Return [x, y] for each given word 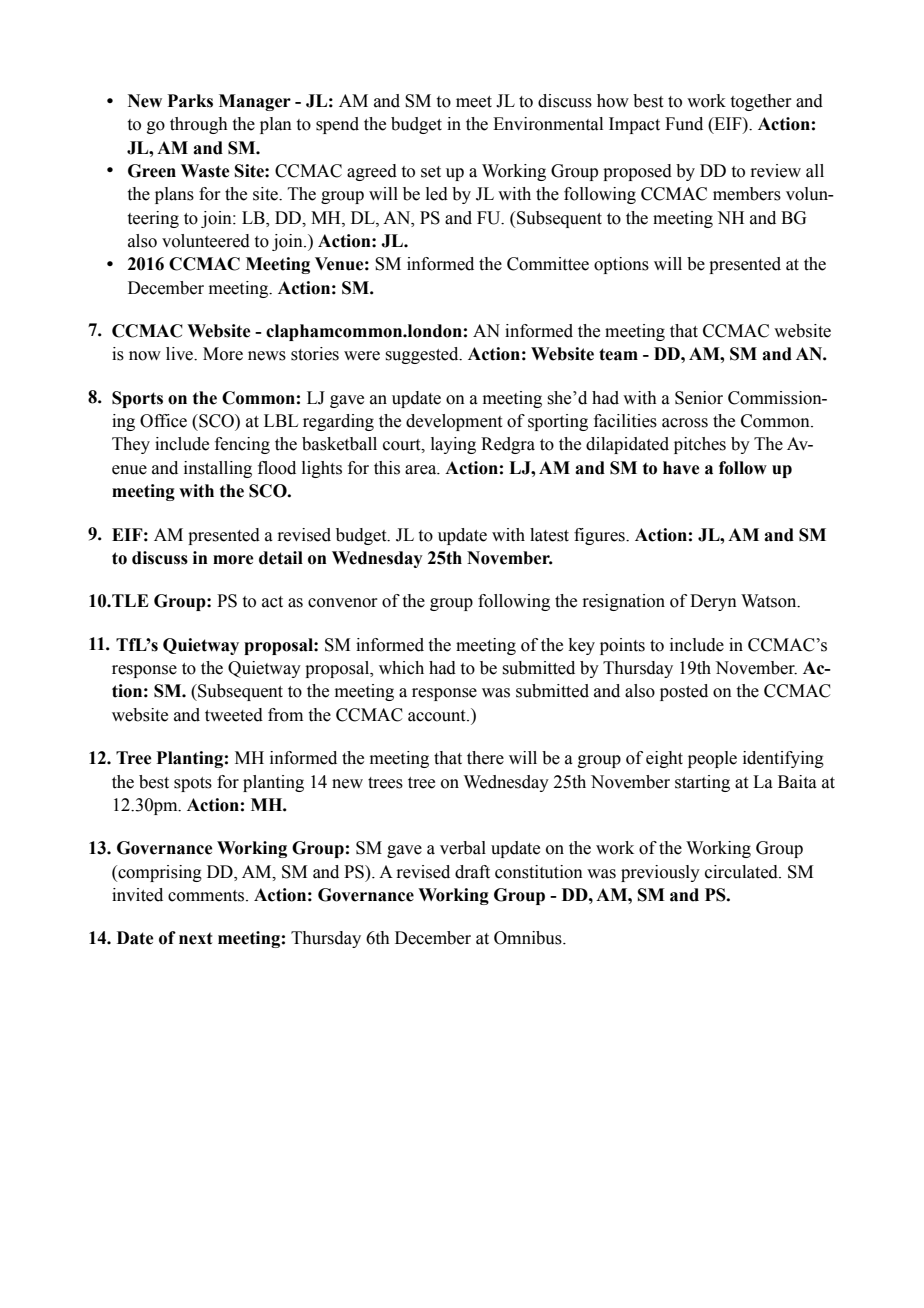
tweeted [234, 715]
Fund [684, 124]
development [454, 422]
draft [472, 872]
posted [684, 692]
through [199, 125]
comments [207, 896]
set [431, 172]
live [181, 354]
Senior [699, 398]
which [401, 668]
